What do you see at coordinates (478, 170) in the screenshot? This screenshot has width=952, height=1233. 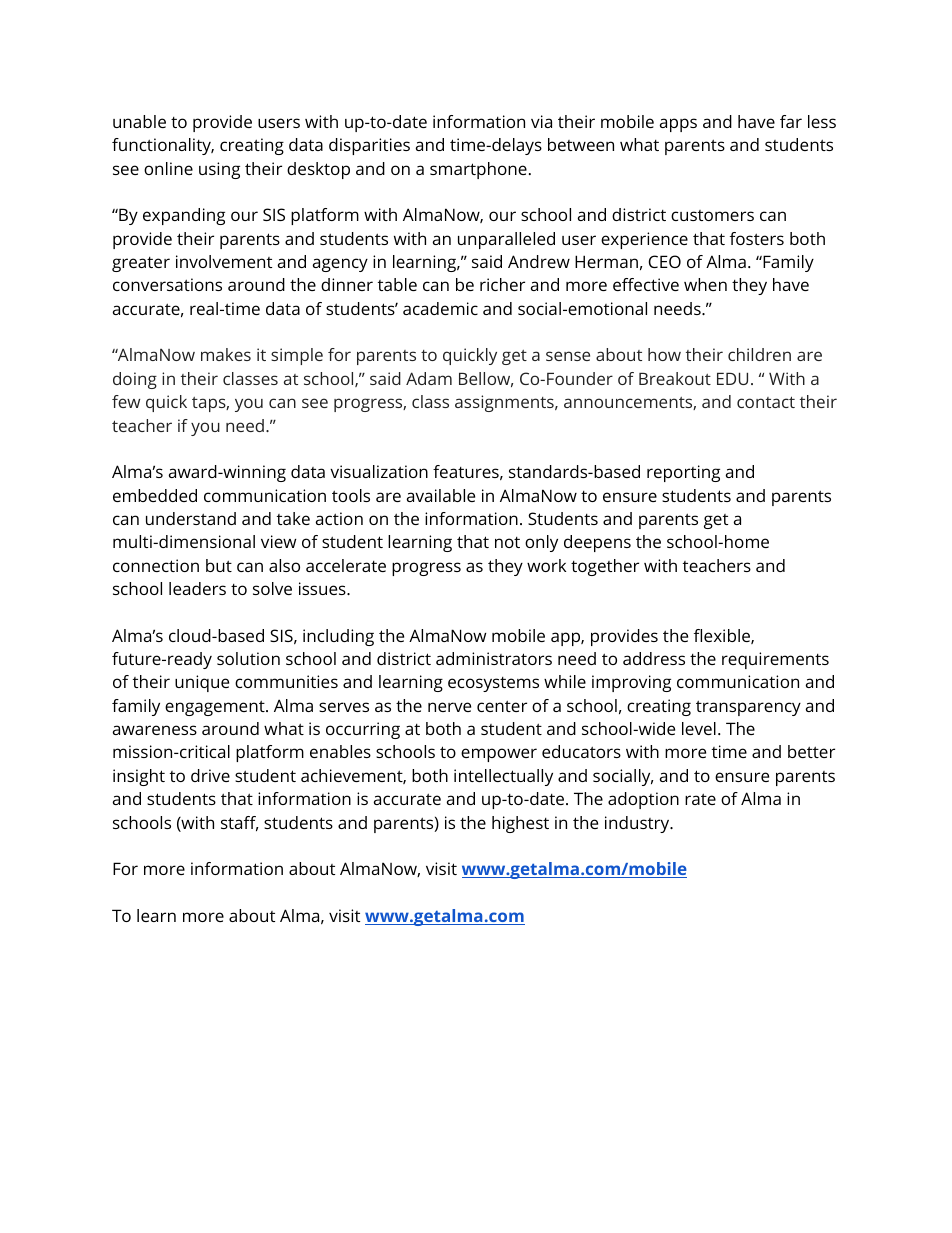 I see `smartphone` at bounding box center [478, 170].
